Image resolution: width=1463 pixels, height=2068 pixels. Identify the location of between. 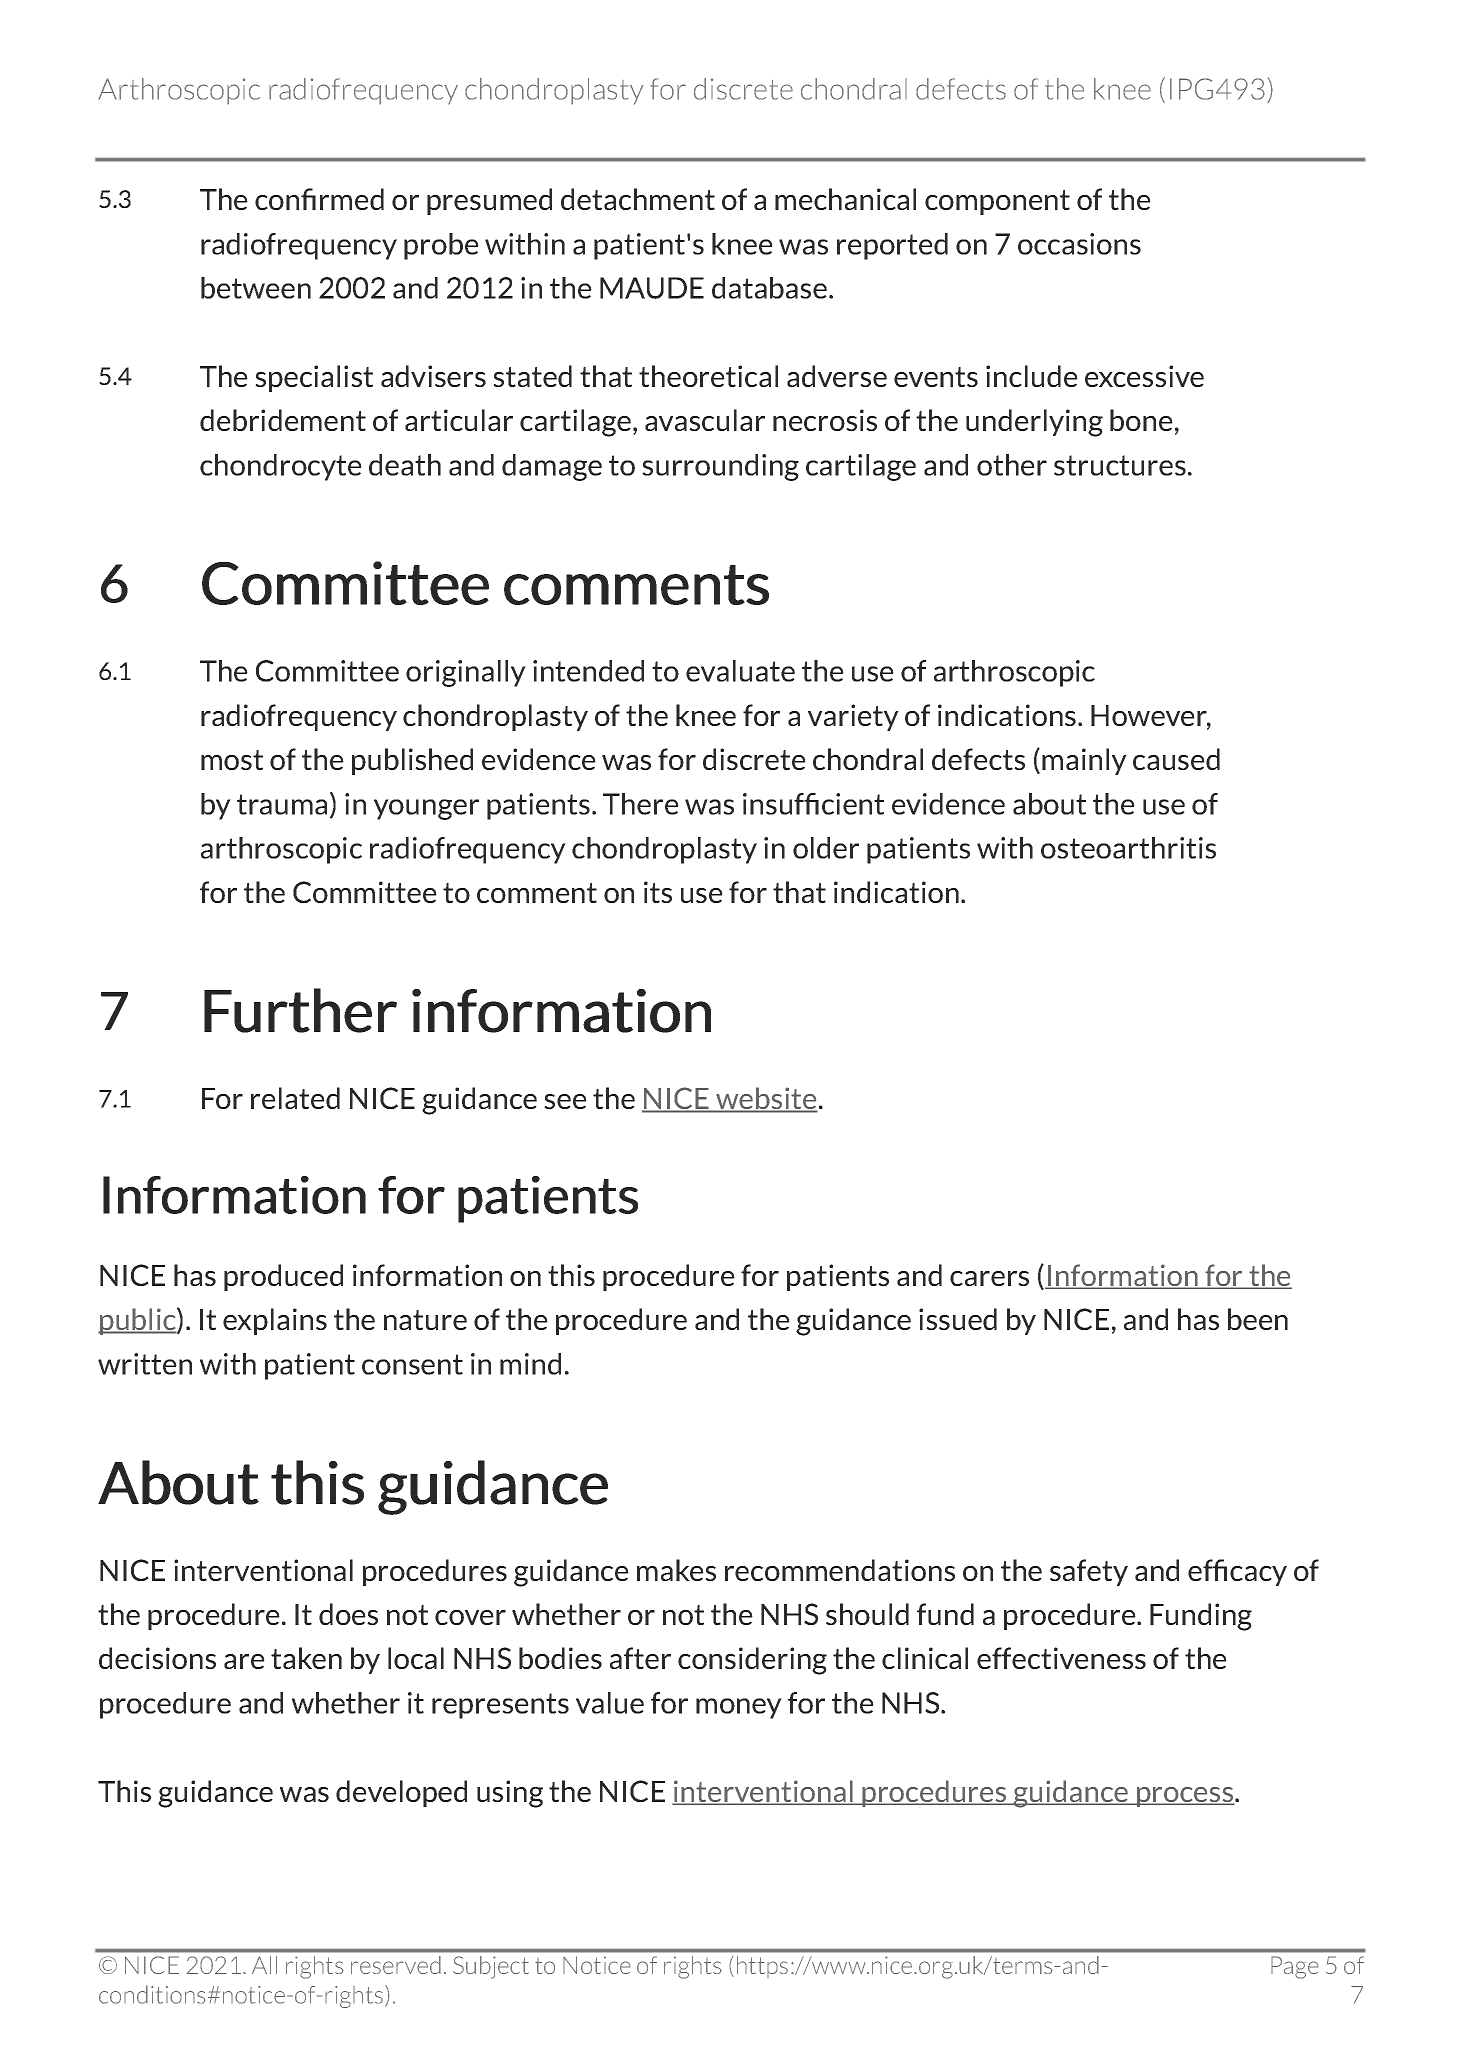
(256, 288).
